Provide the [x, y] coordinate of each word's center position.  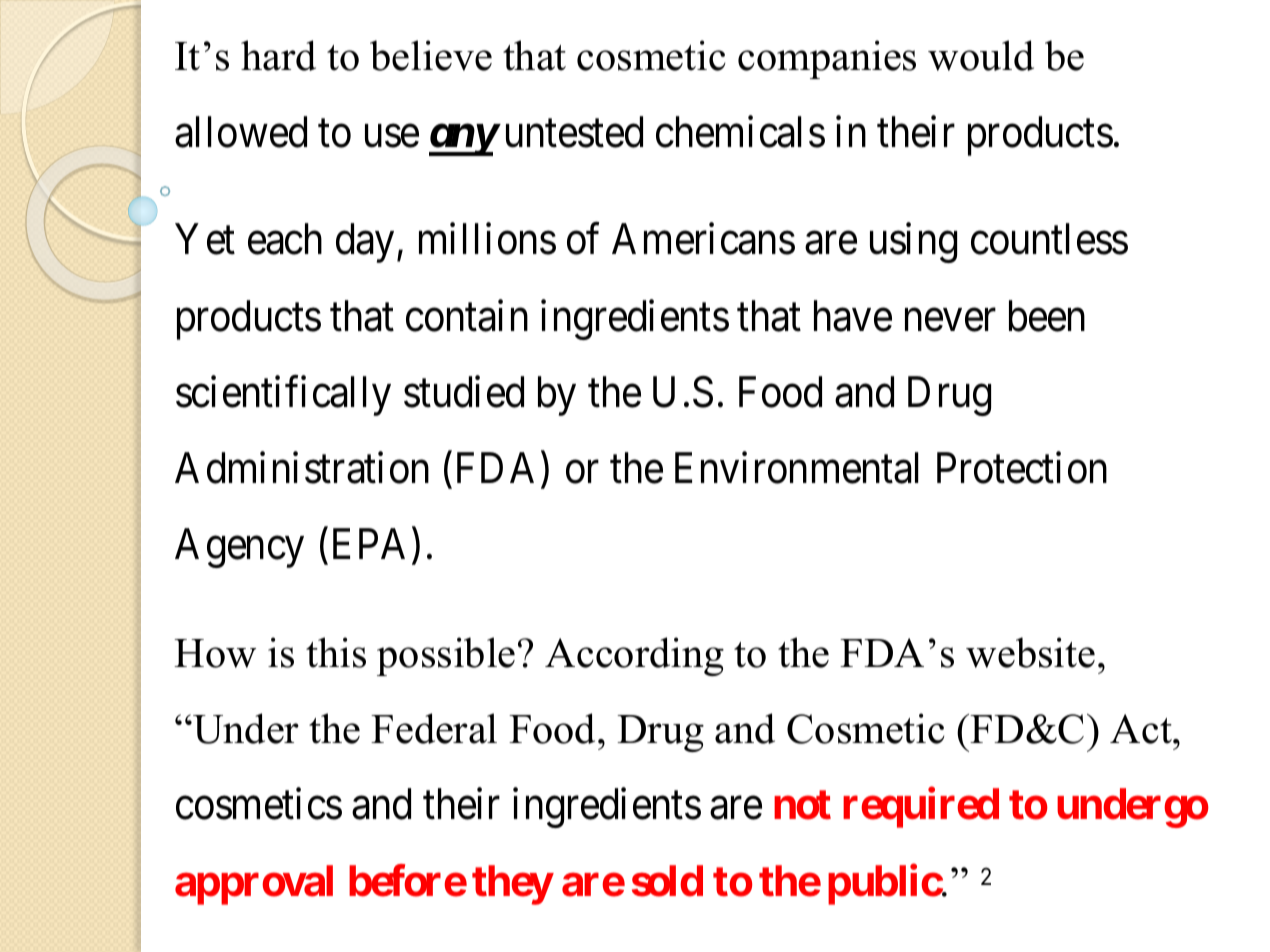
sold [667, 881]
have [853, 316]
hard [278, 55]
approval [254, 885]
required [921, 808]
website [1030, 652]
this [336, 652]
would [981, 55]
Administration [302, 468]
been [1047, 316]
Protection [1022, 468]
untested [574, 132]
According [634, 656]
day [365, 243]
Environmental [797, 468]
